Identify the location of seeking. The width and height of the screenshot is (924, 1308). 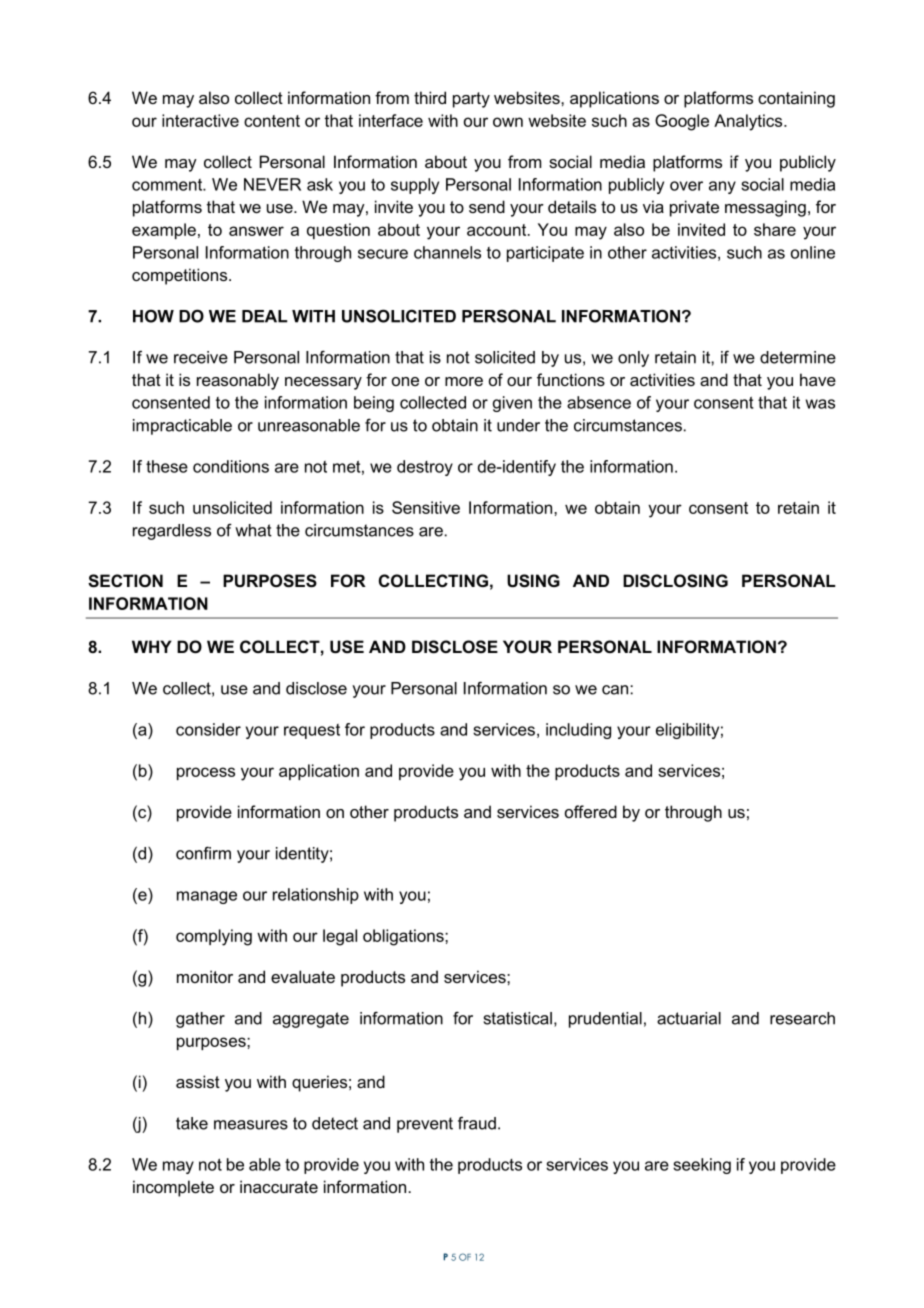
(702, 1166).
